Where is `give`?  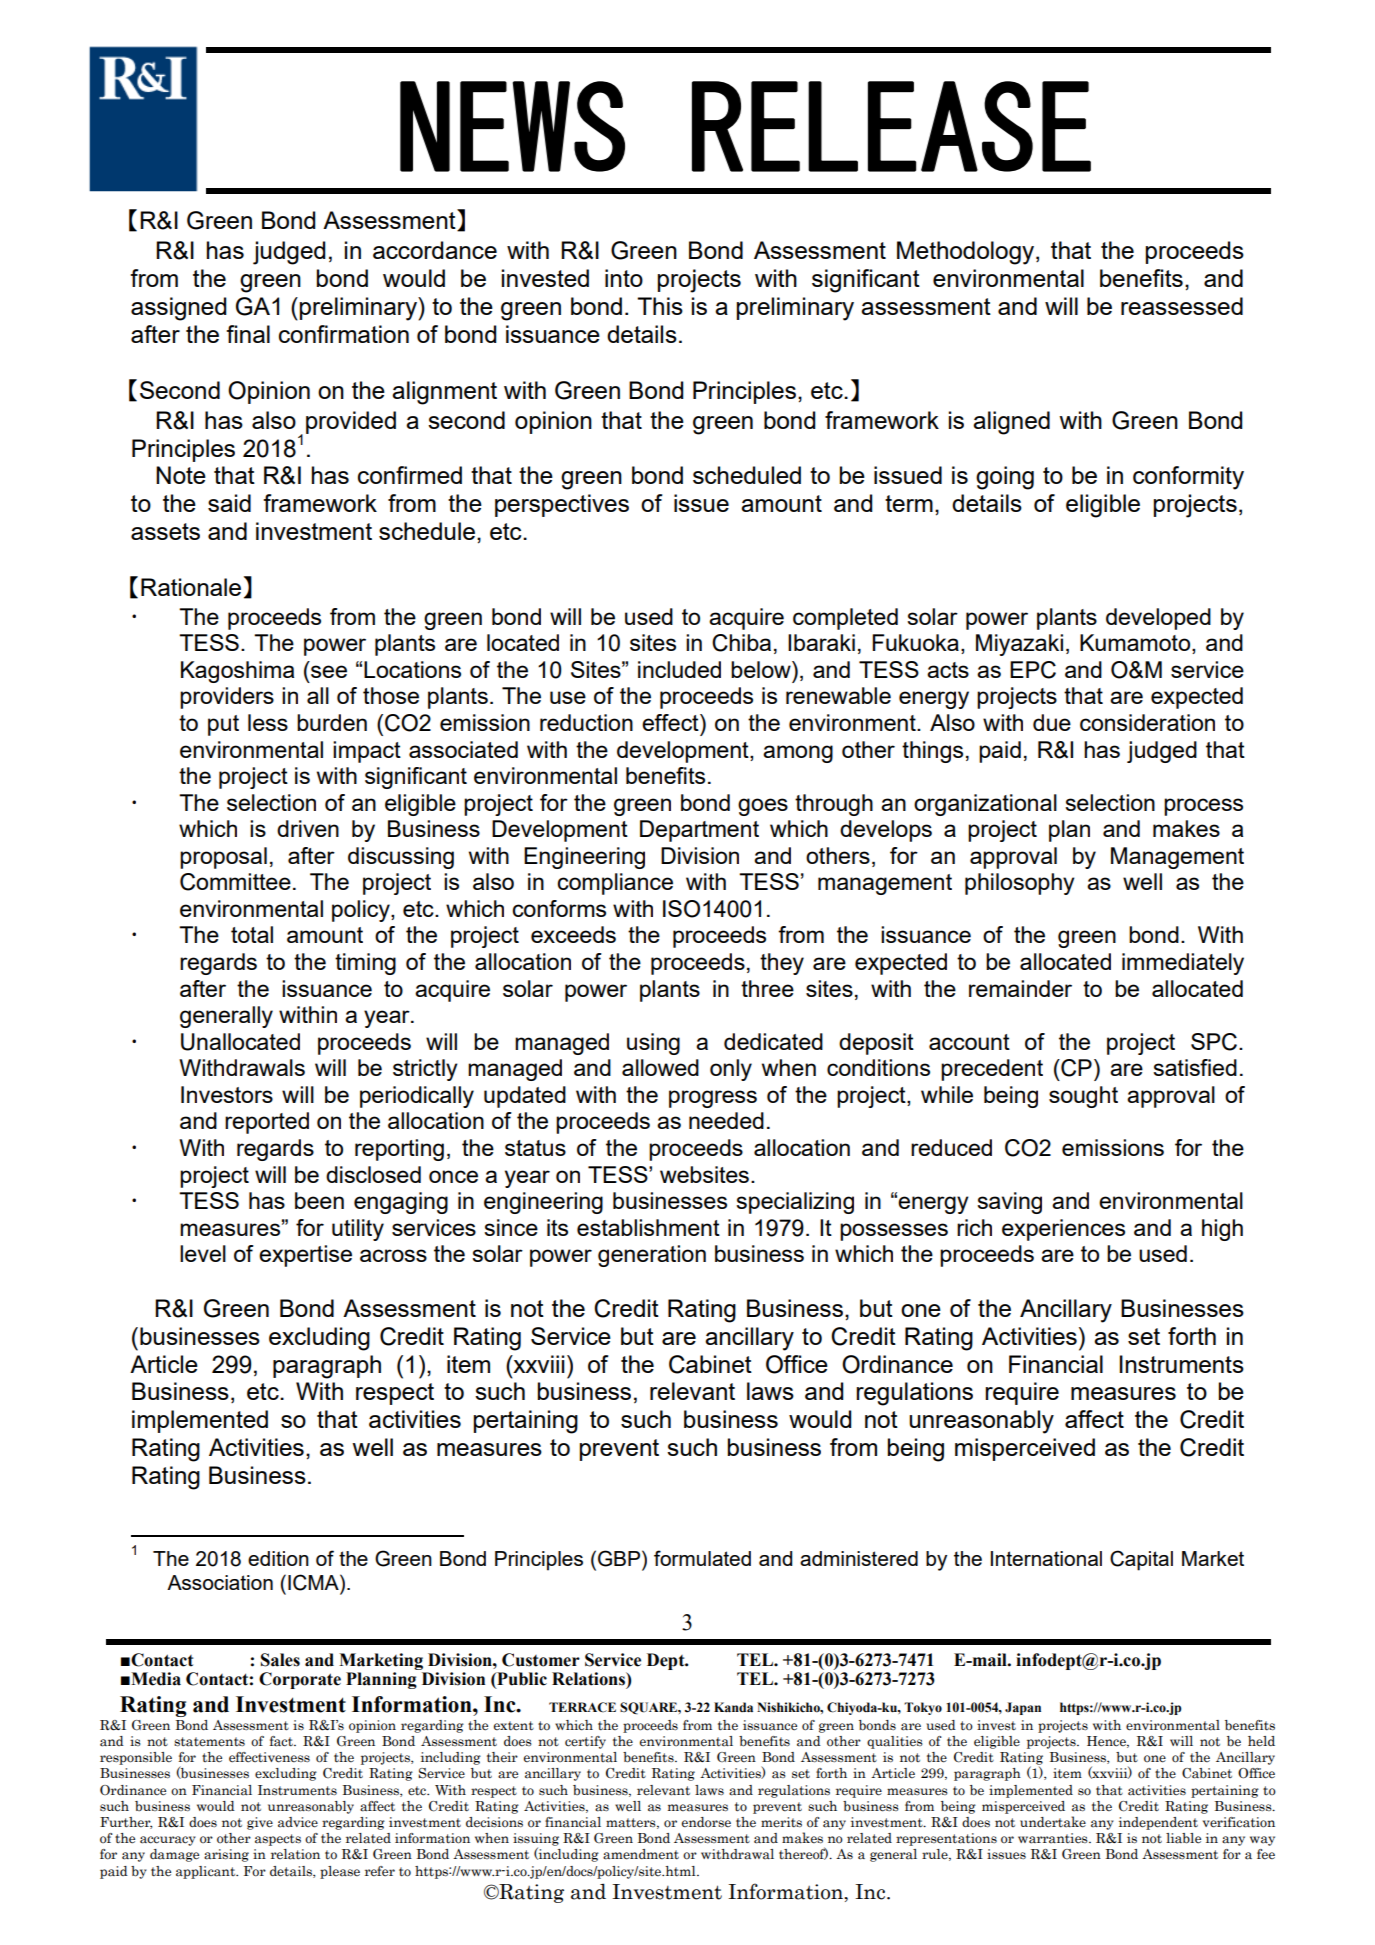 give is located at coordinates (260, 1823).
